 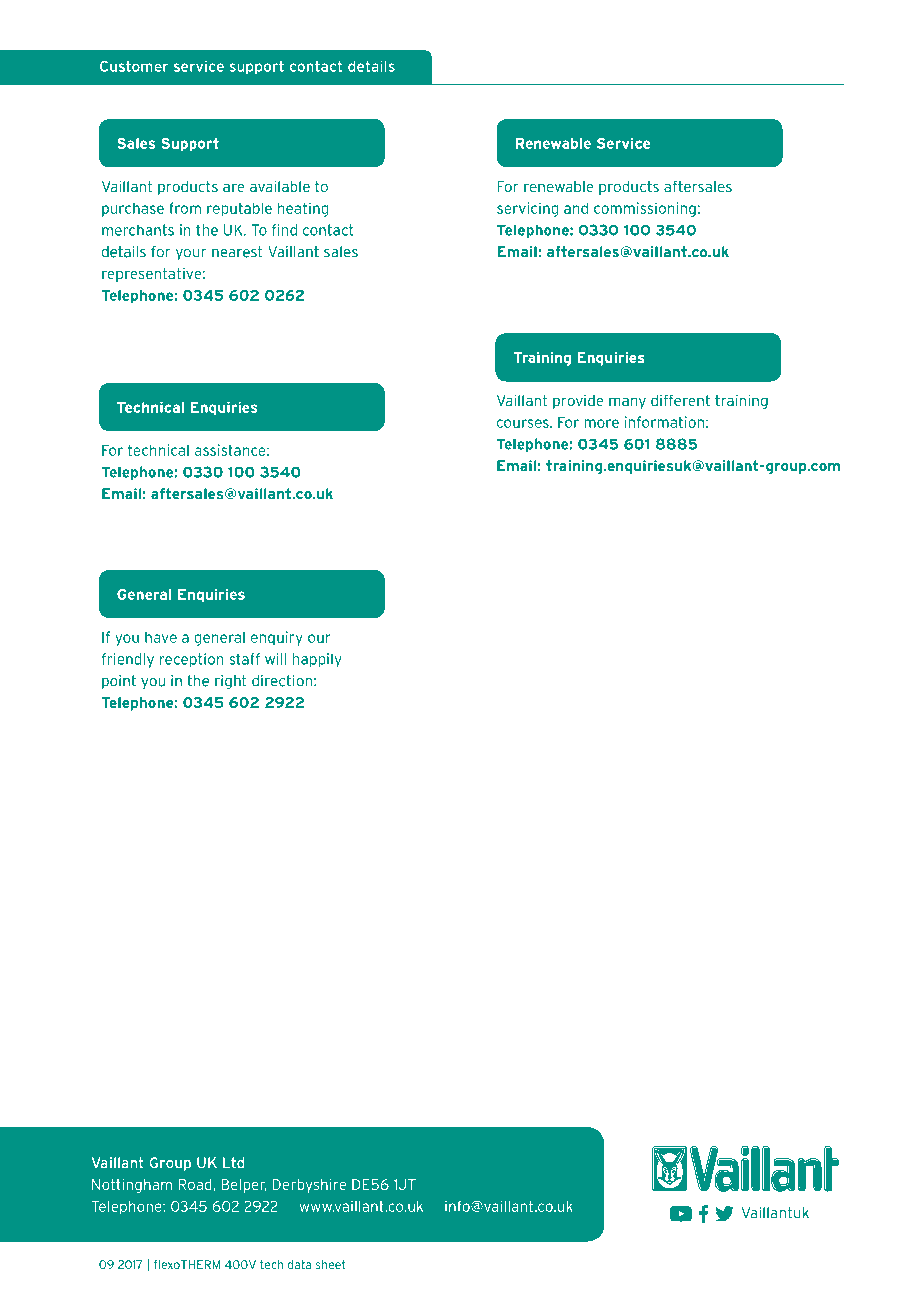 What do you see at coordinates (299, 1264) in the page?
I see `data` at bounding box center [299, 1264].
